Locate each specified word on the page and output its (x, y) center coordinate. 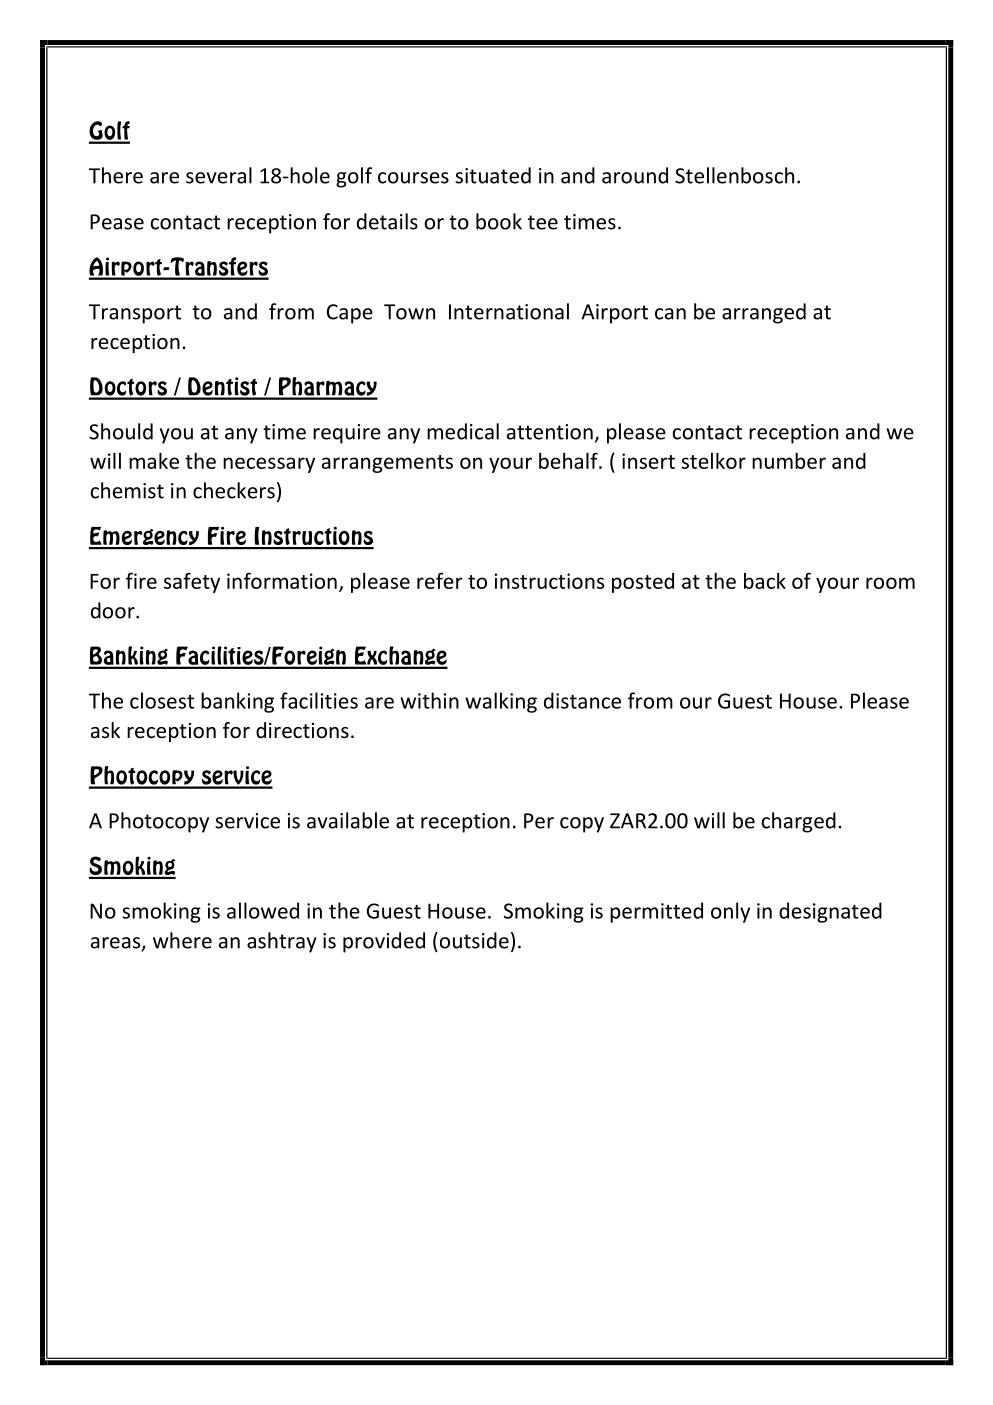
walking (501, 702)
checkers (234, 490)
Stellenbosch (734, 175)
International (509, 311)
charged (799, 822)
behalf (569, 460)
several (219, 175)
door (114, 610)
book (499, 221)
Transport (135, 314)
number (789, 461)
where (182, 940)
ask (105, 730)
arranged (764, 313)
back (765, 581)
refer (440, 580)
